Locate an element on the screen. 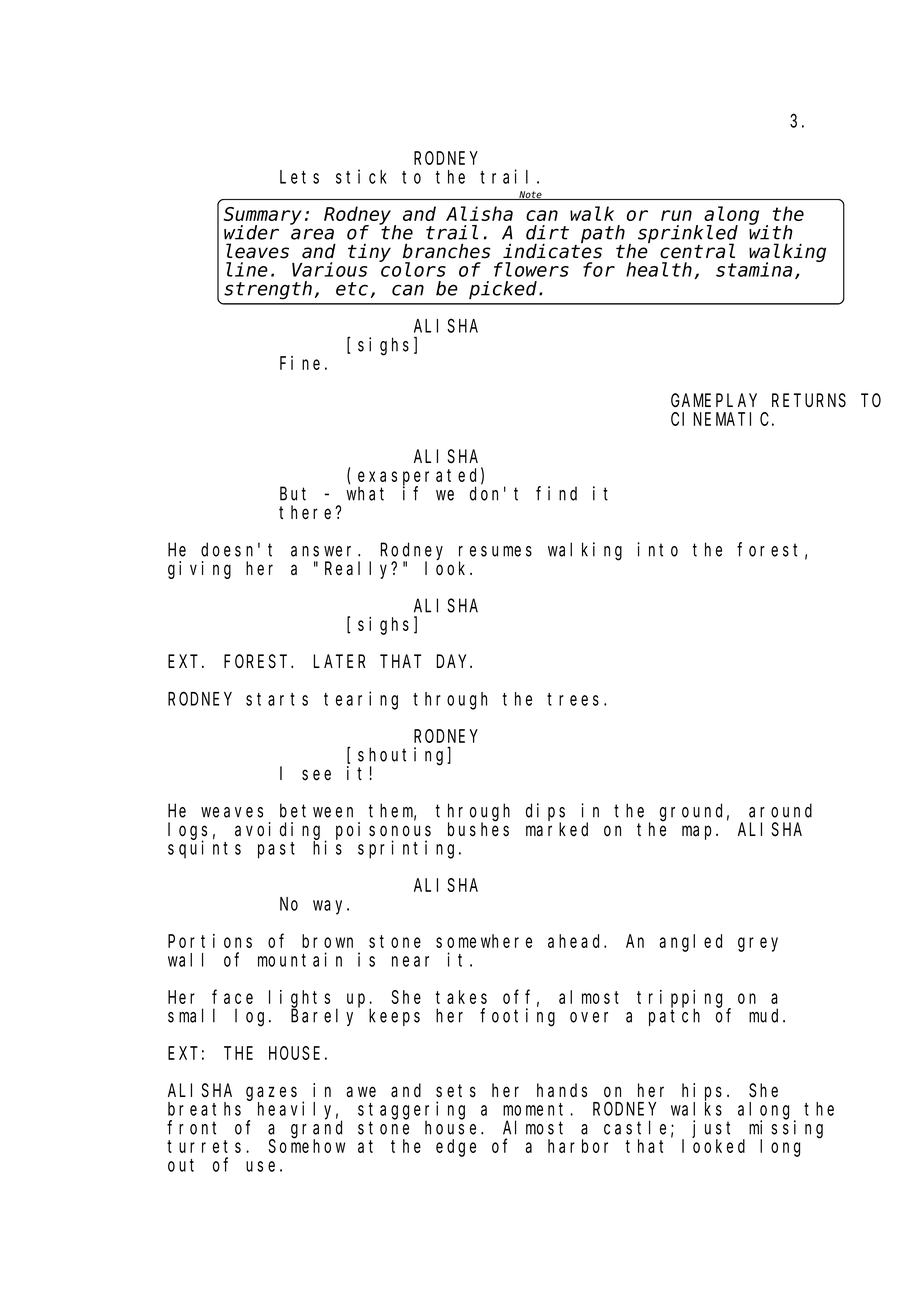 The width and height of the screenshot is (924, 1308). gazes is located at coordinates (271, 1093).
